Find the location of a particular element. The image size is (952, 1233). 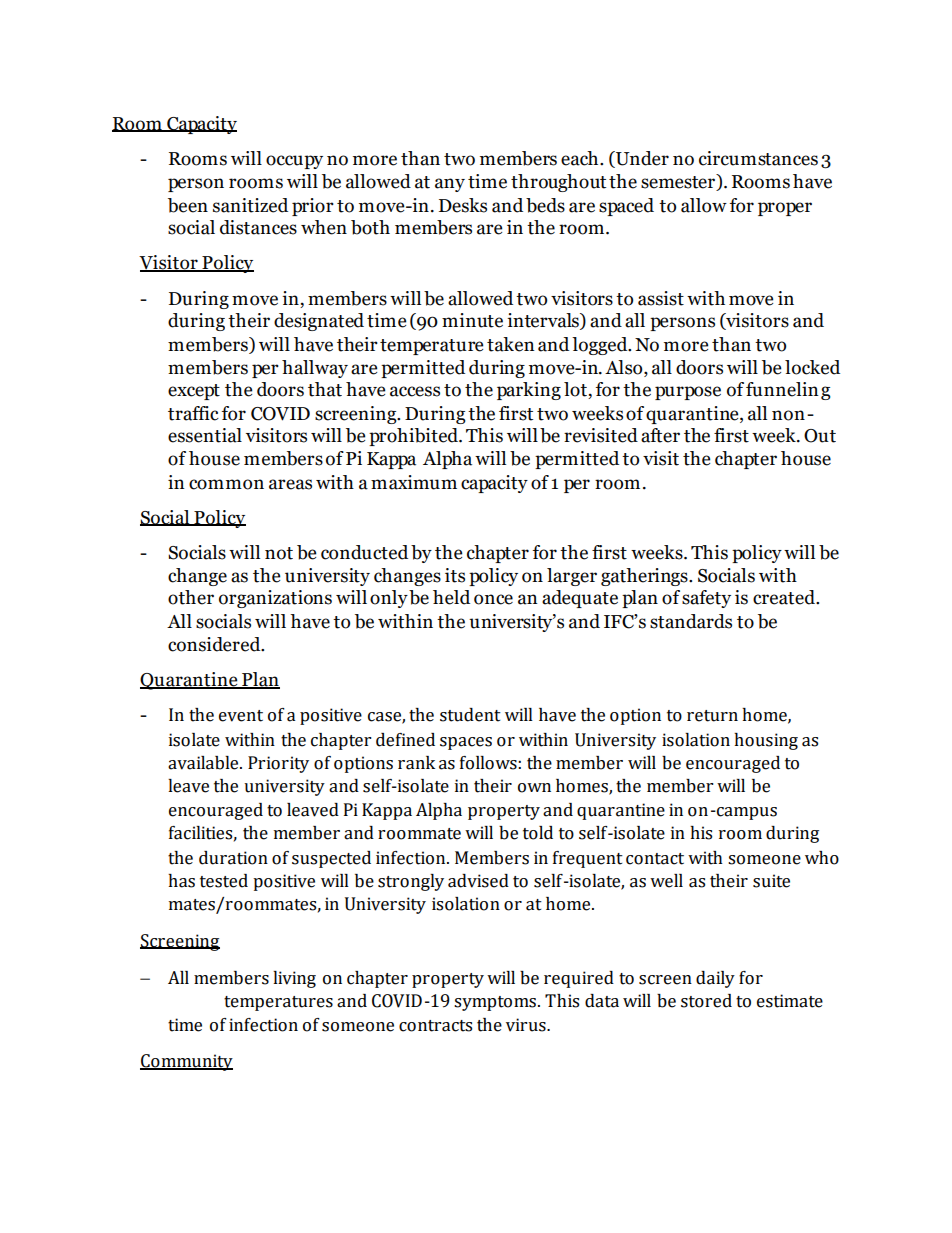

virus is located at coordinates (527, 1025).
